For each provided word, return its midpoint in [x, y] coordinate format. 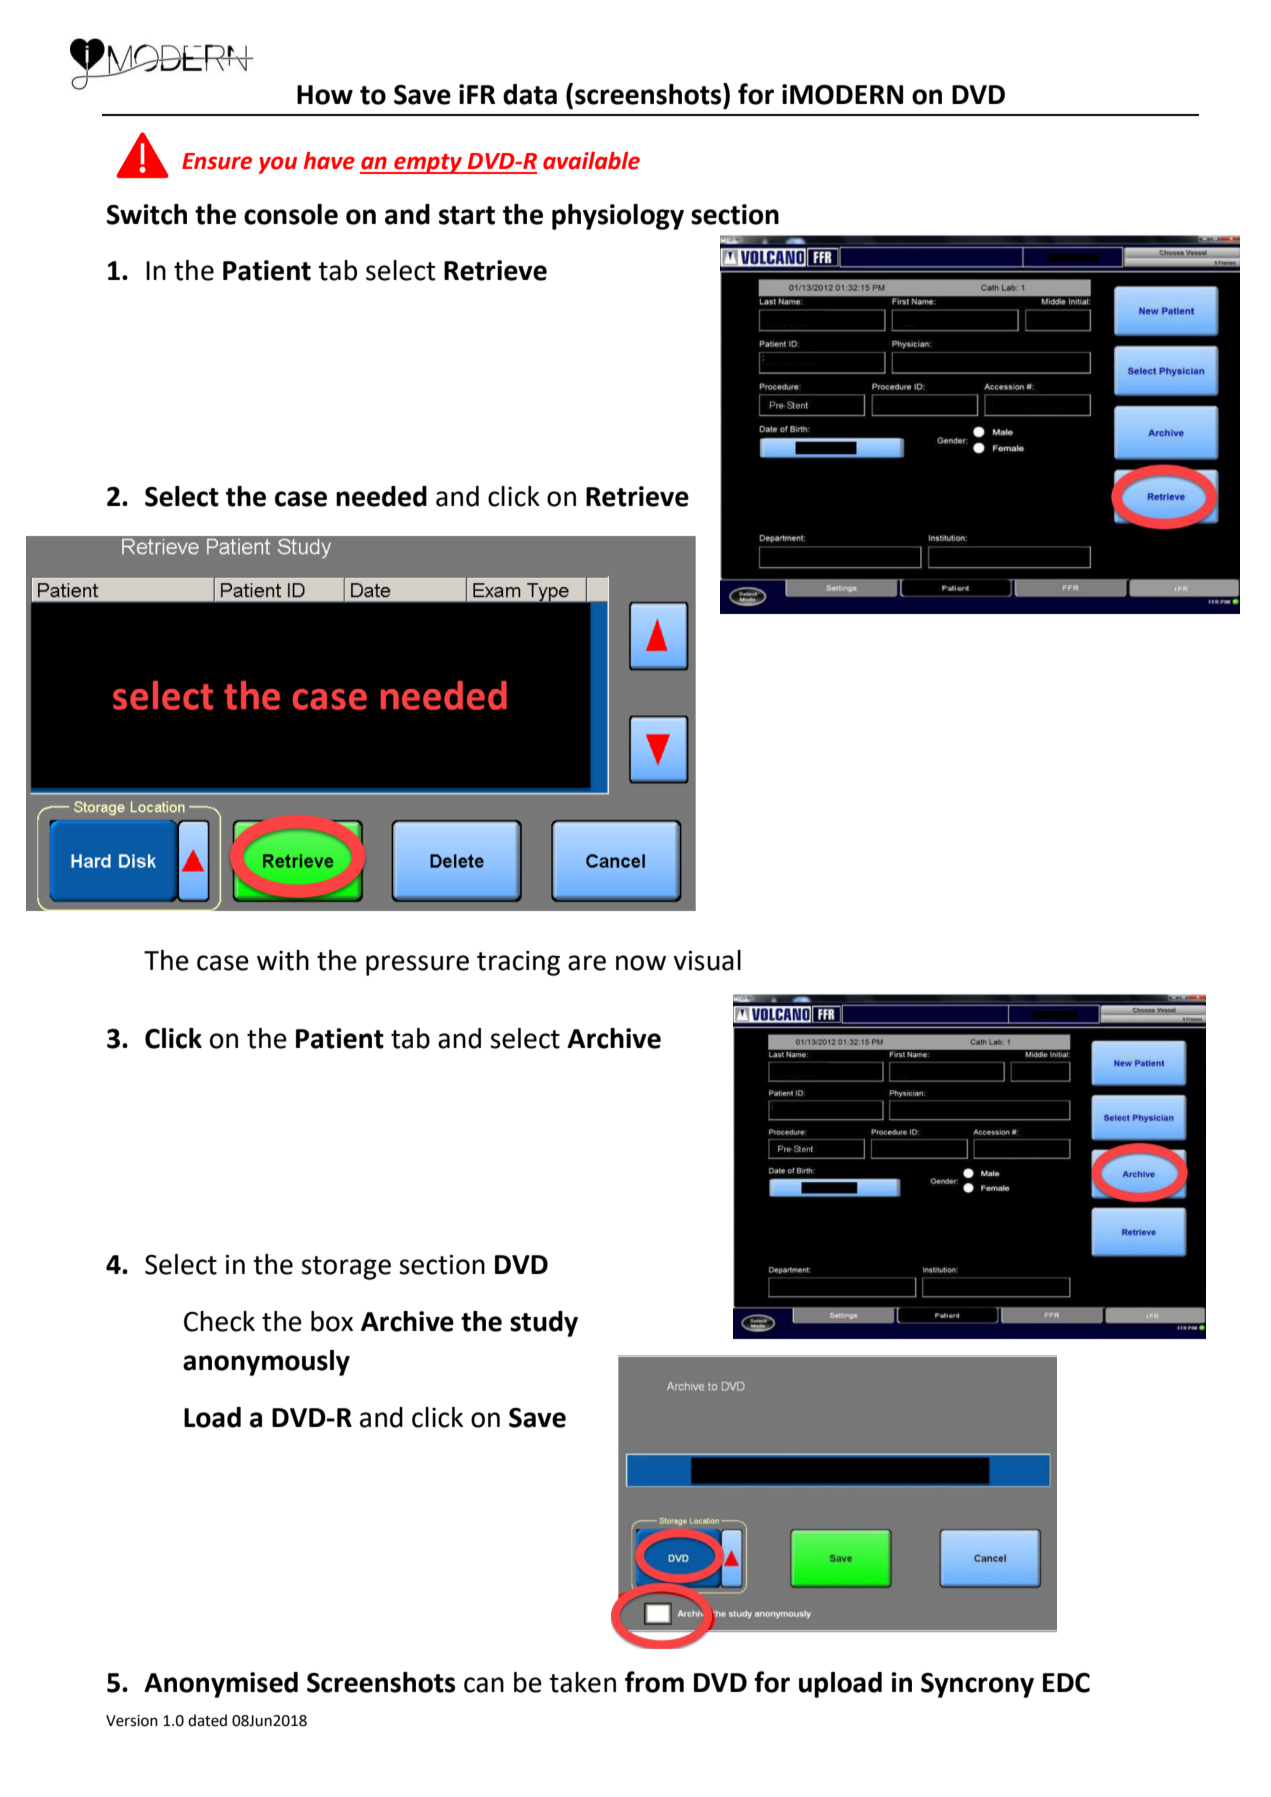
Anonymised [221, 1685]
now [641, 963]
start [467, 215]
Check [219, 1321]
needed [381, 496]
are [587, 963]
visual [707, 960]
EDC [1066, 1683]
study [544, 1324]
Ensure [217, 161]
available [591, 161]
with [283, 960]
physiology [618, 217]
